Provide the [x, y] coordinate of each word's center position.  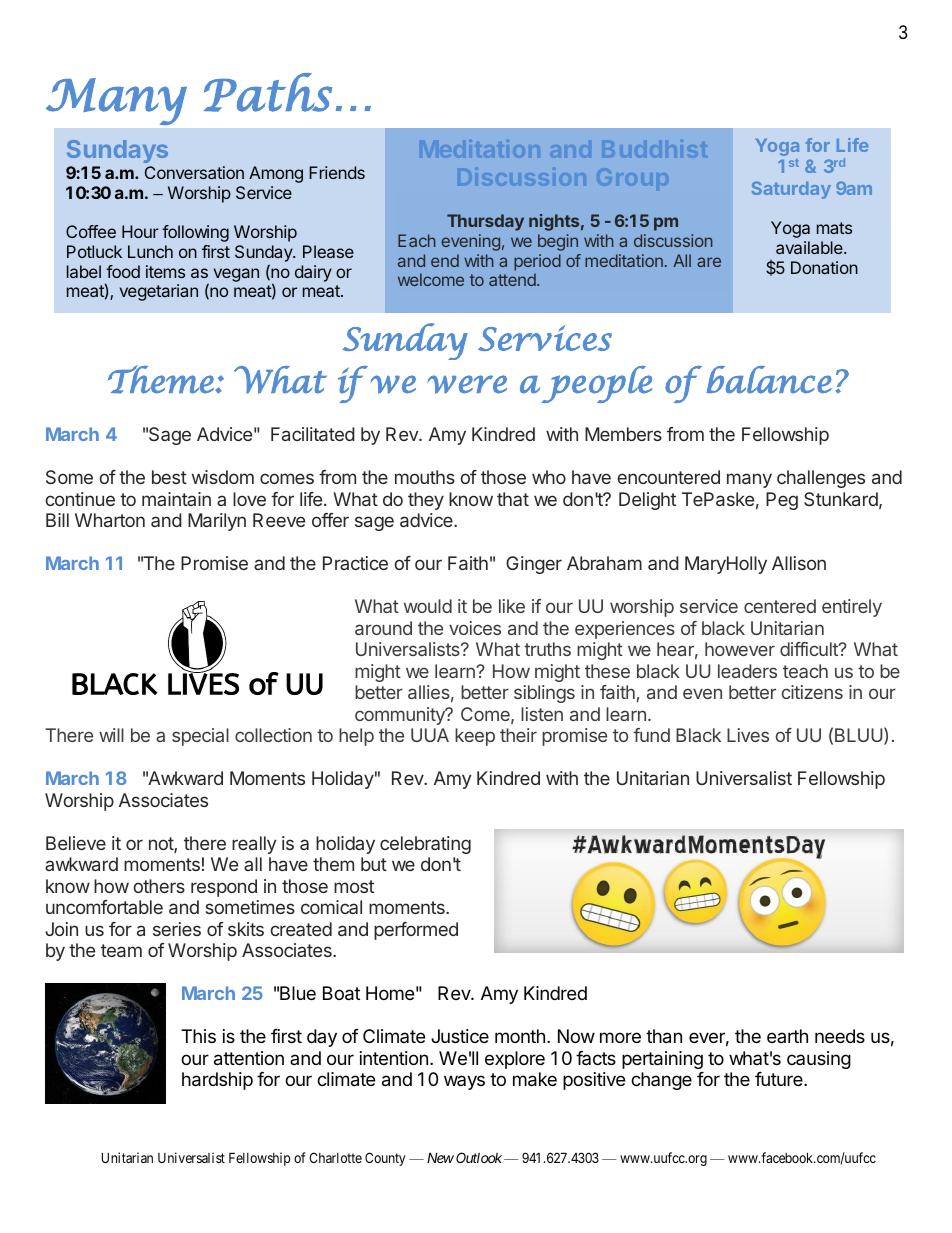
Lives [748, 735]
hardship [217, 1081]
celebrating [425, 845]
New [440, 1158]
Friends [337, 172]
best [169, 477]
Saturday [791, 190]
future [780, 1079]
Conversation [194, 172]
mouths [425, 477]
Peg [782, 501]
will [111, 735]
